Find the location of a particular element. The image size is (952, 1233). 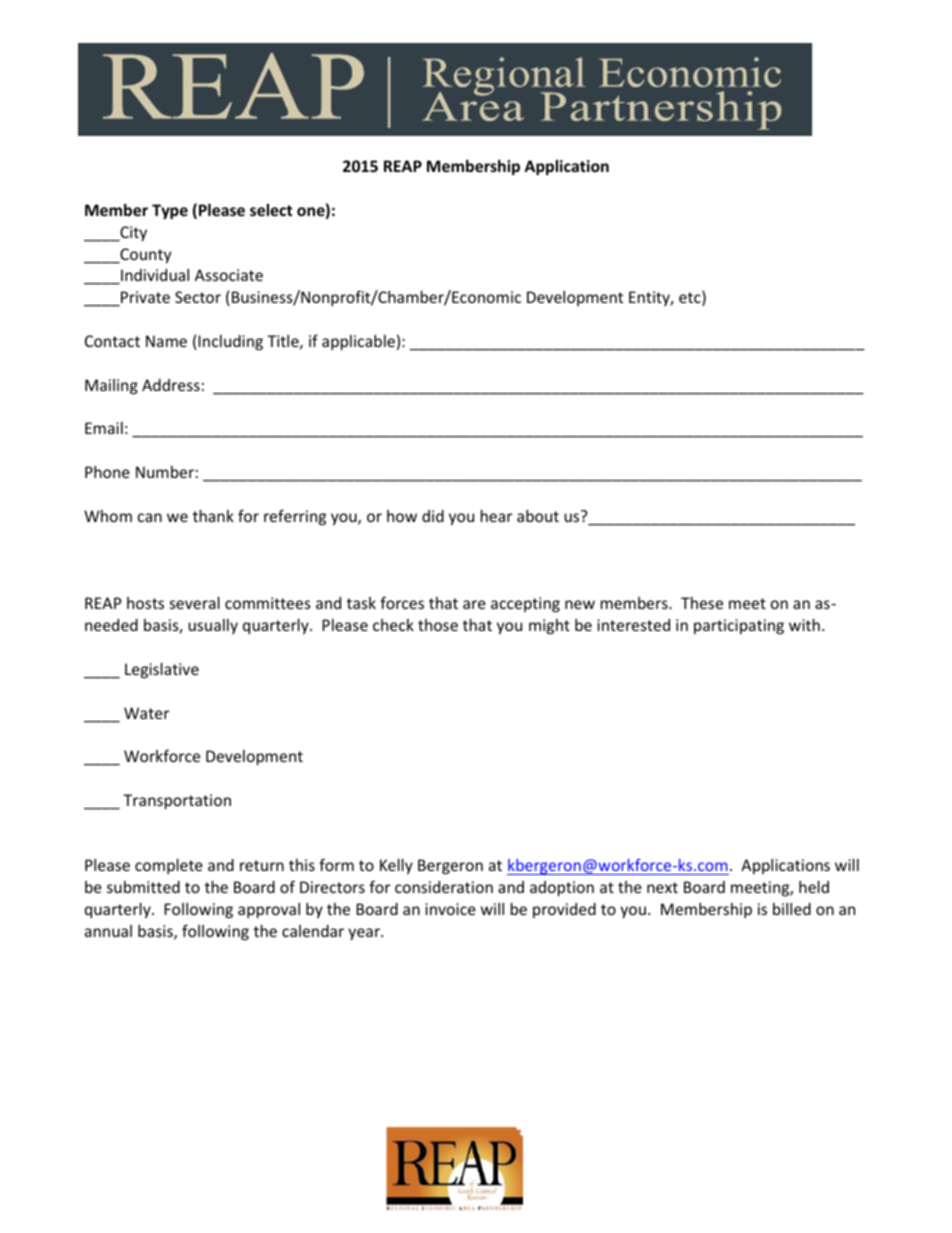

did is located at coordinates (433, 516).
